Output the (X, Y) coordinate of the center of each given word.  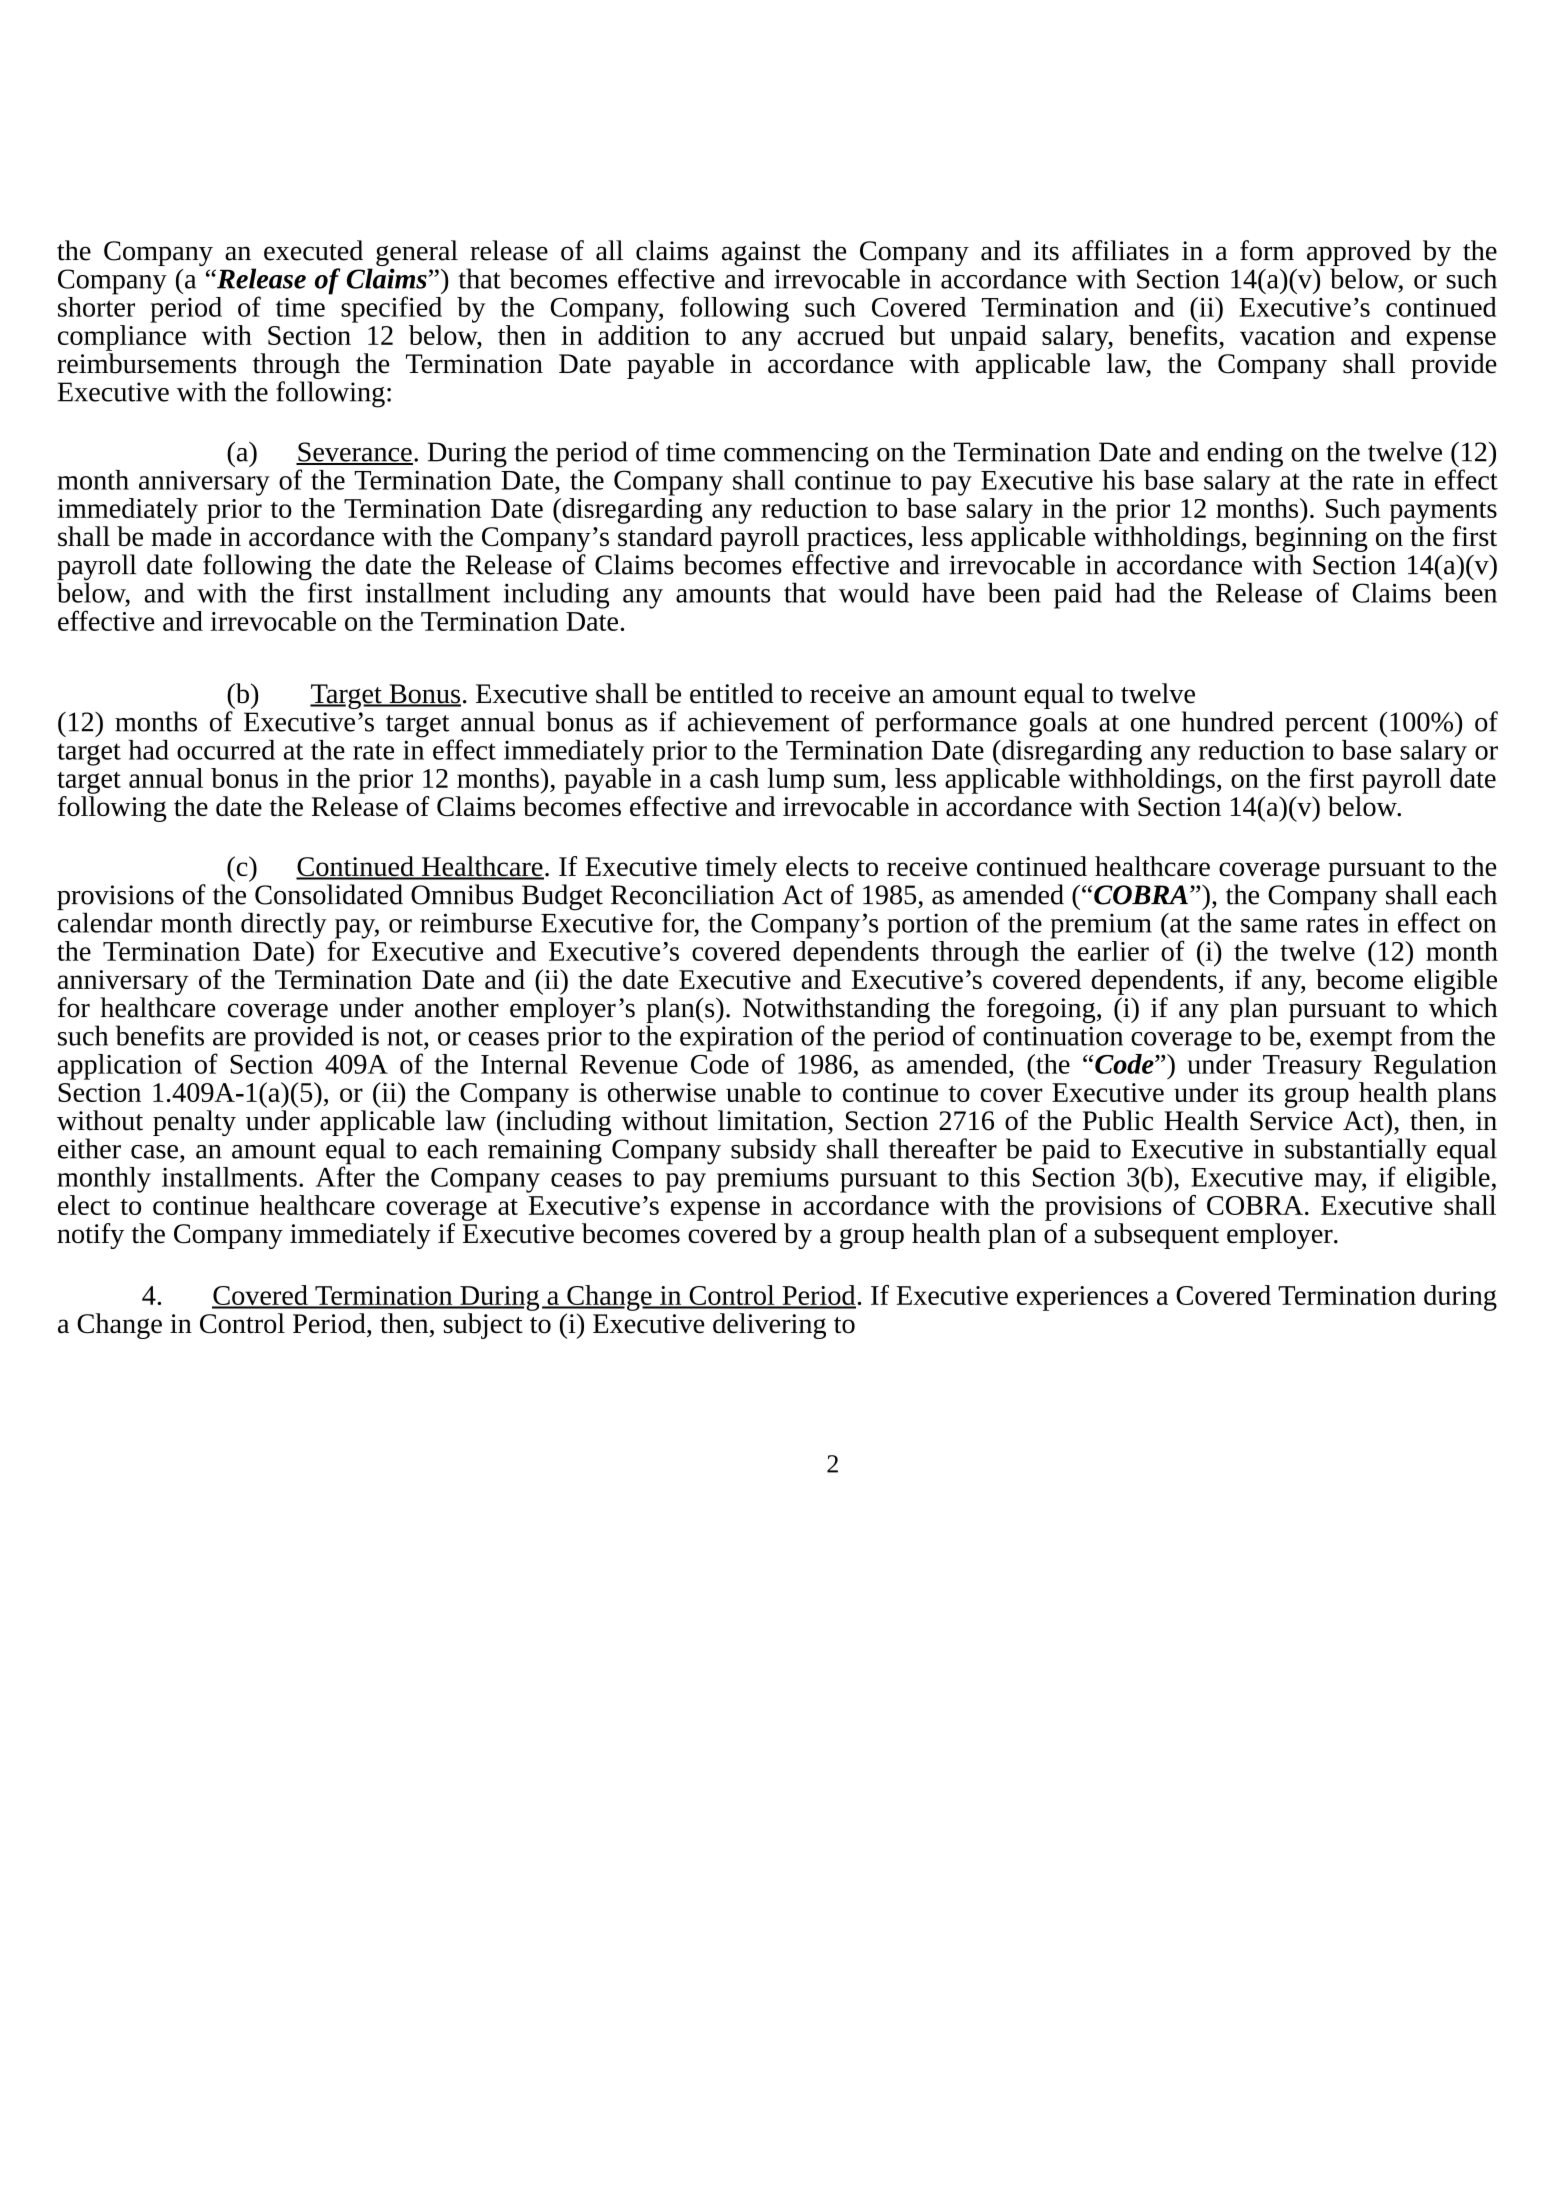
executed (313, 250)
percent (1326, 726)
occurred (226, 750)
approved (1359, 254)
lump (796, 781)
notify (90, 1236)
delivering (769, 1326)
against (761, 255)
